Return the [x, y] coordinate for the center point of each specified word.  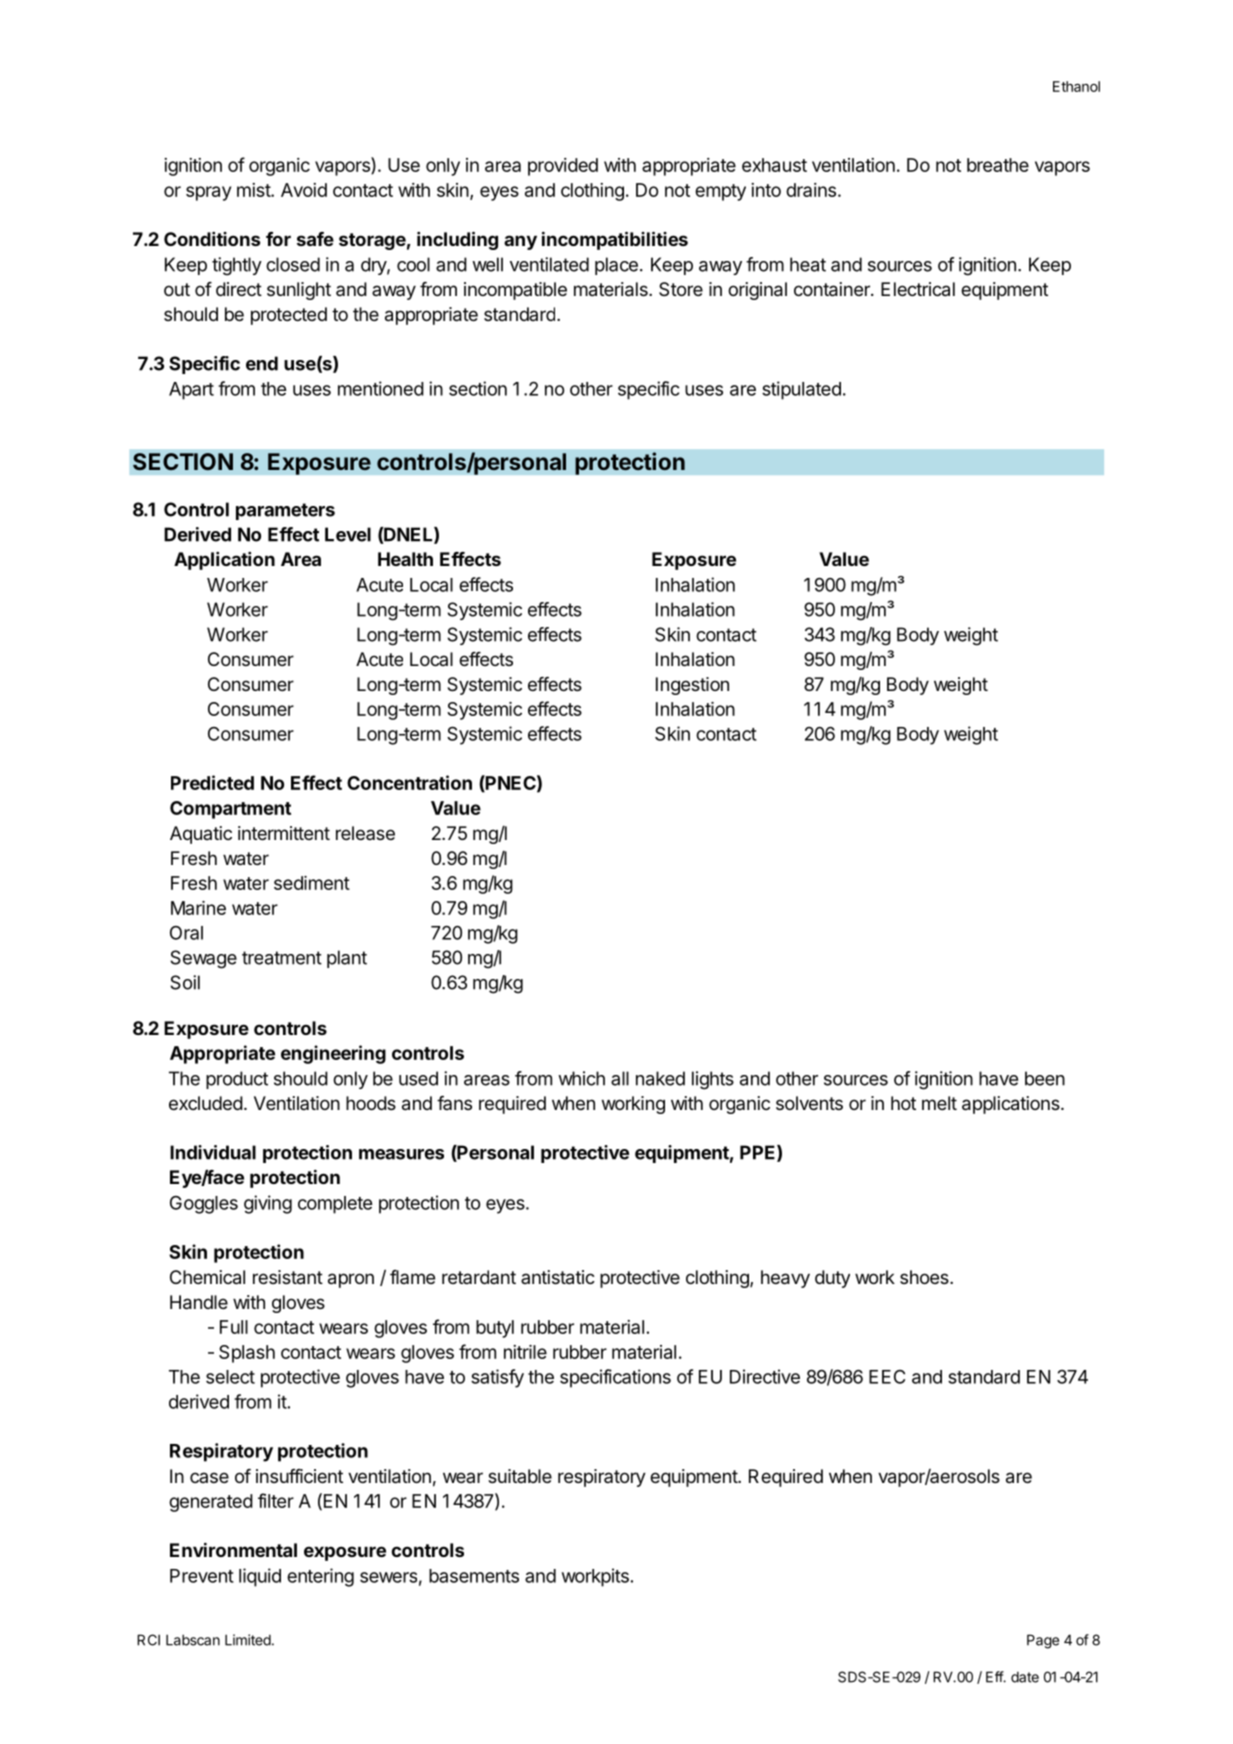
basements [474, 1576]
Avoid [304, 190]
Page [1043, 1641]
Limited [248, 1640]
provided [563, 167]
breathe [998, 165]
